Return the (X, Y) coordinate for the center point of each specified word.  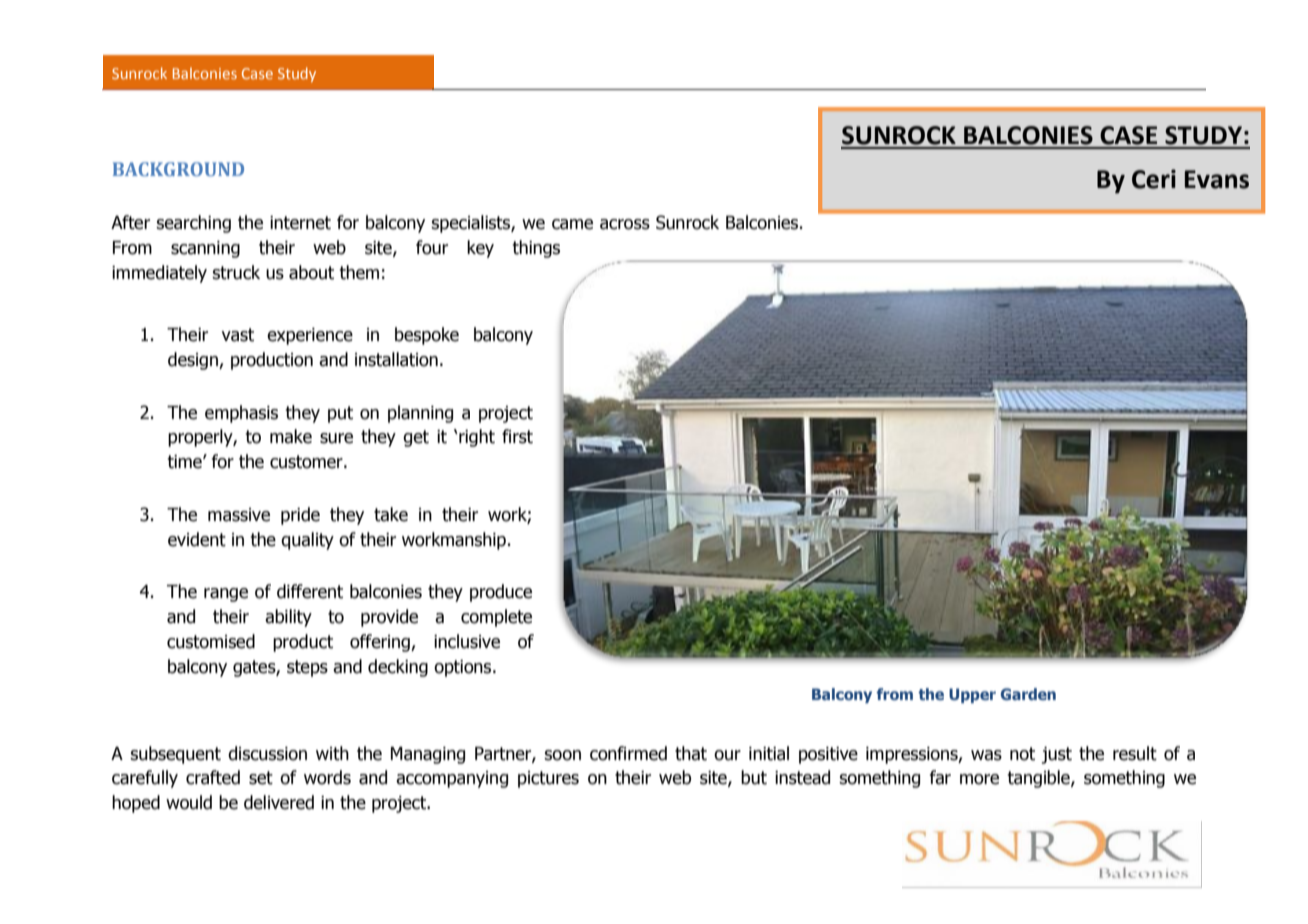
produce (501, 593)
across (625, 224)
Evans (1217, 179)
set (261, 778)
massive (239, 515)
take (391, 514)
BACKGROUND (178, 169)
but (754, 777)
